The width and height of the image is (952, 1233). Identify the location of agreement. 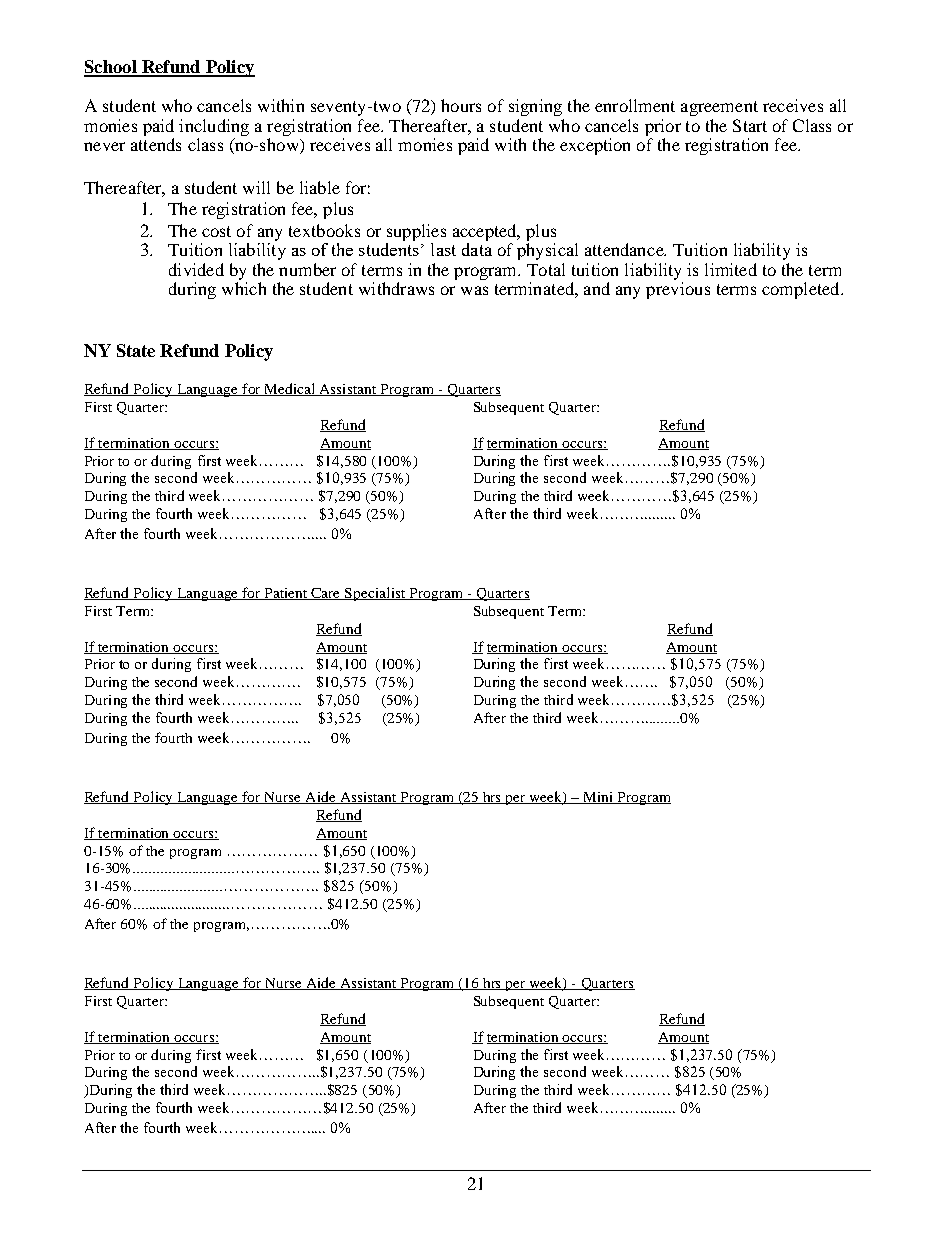
(719, 108).
